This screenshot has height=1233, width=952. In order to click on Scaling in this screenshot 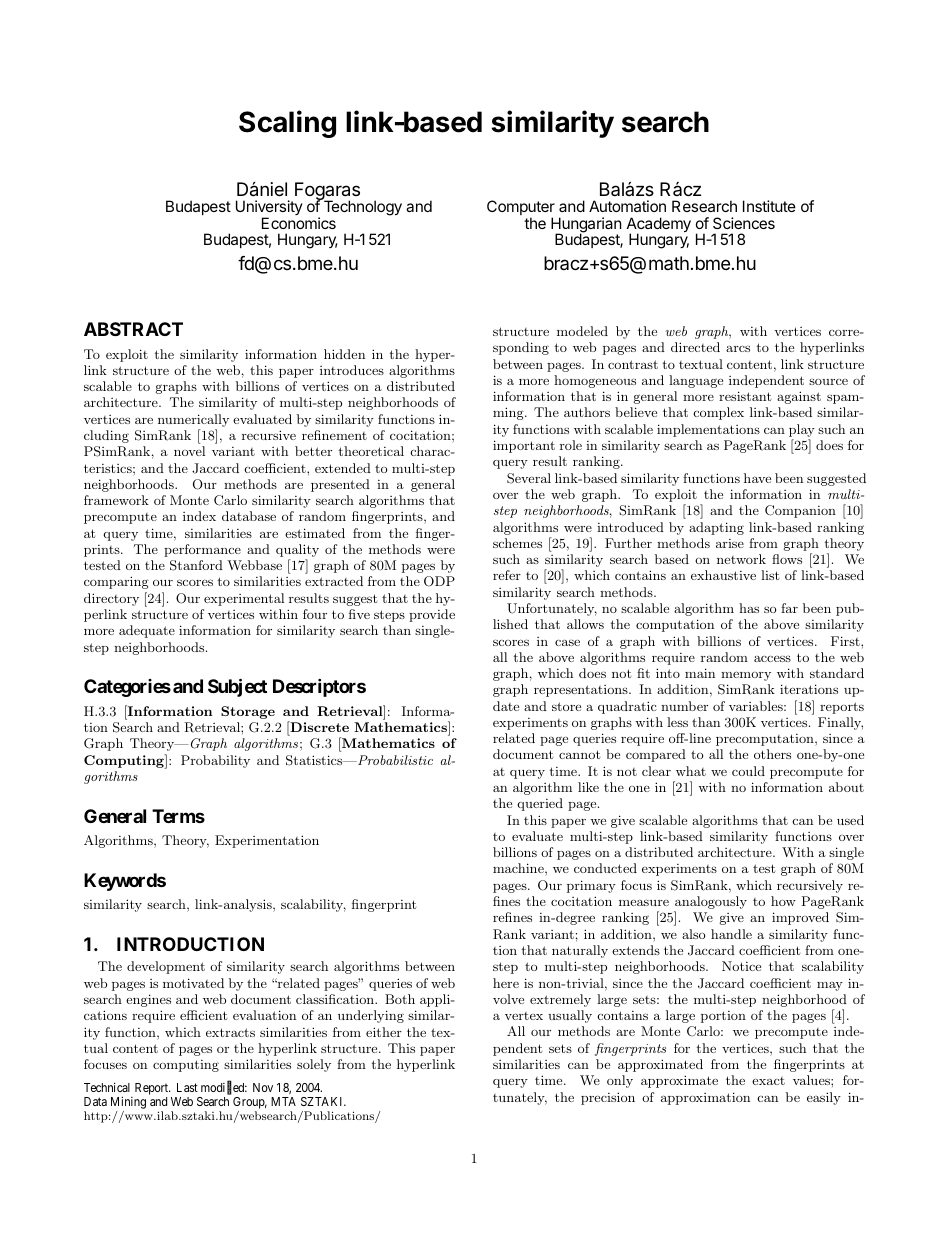, I will do `click(287, 124)`.
